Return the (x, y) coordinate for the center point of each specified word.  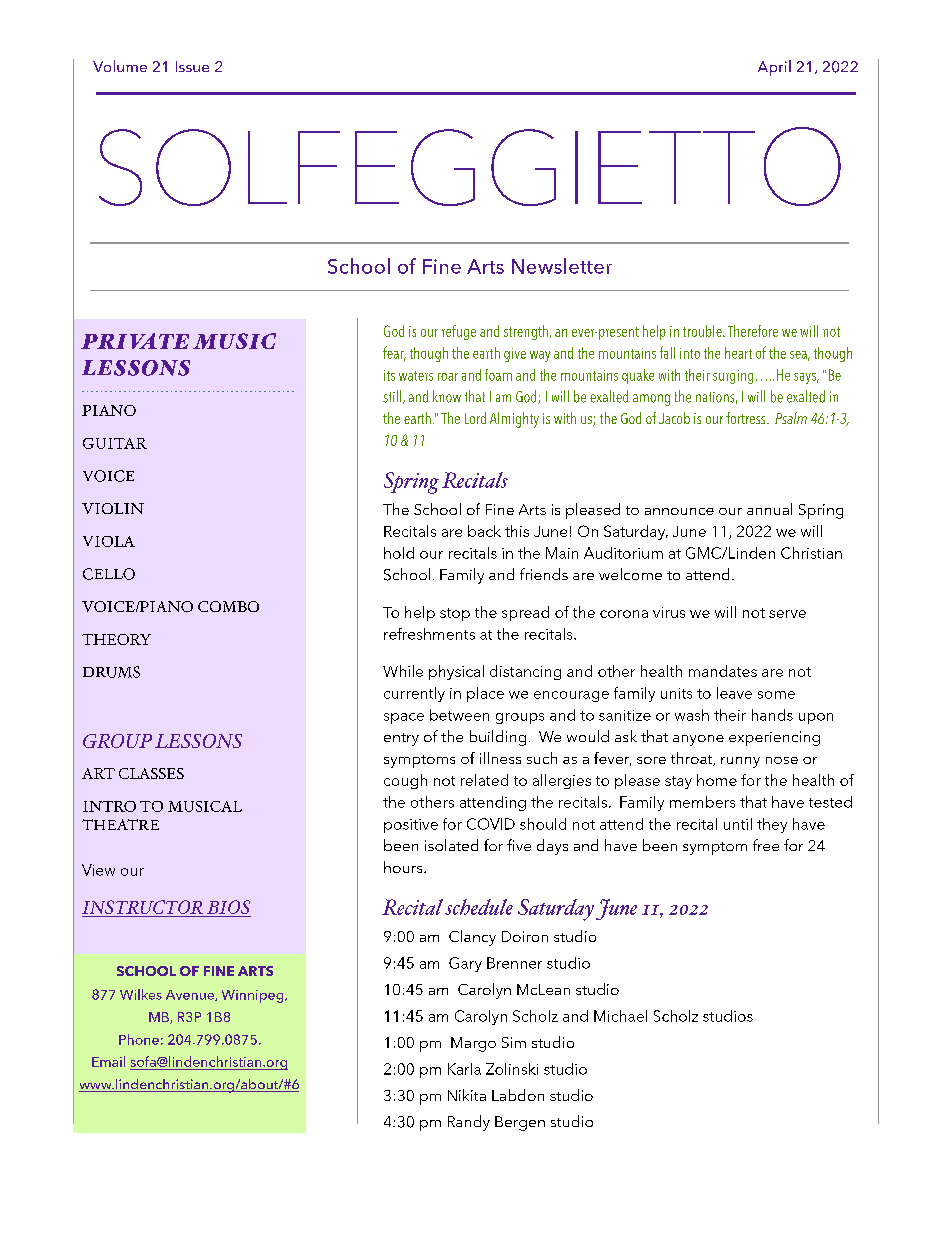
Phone (139, 1039)
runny (740, 762)
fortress (747, 418)
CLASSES (151, 773)
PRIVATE (135, 341)
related (484, 780)
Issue (192, 66)
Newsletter (562, 266)
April (774, 68)
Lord (475, 418)
